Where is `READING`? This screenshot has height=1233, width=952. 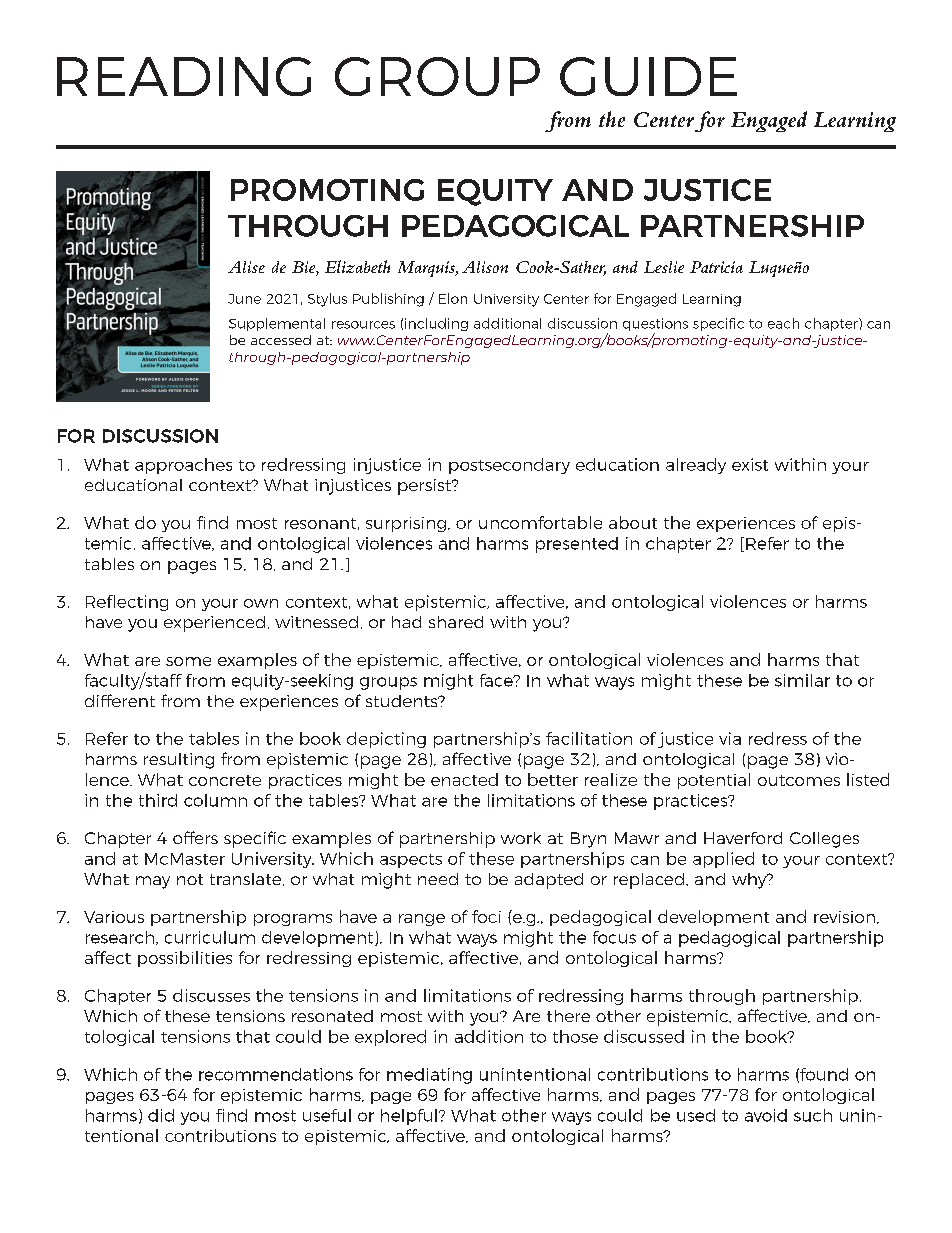 READING is located at coordinates (184, 76).
